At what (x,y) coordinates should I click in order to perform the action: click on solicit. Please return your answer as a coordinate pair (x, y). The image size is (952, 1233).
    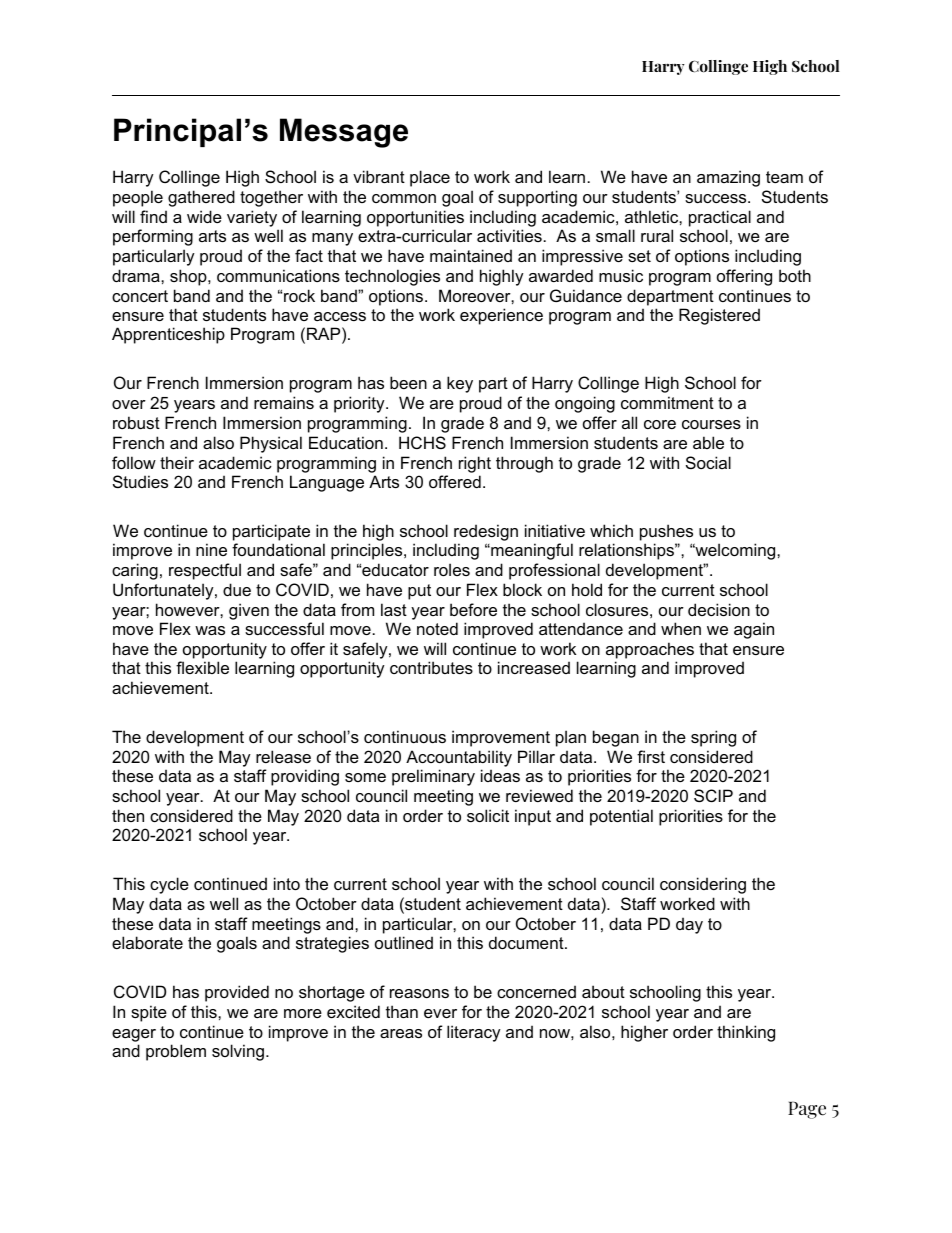
    Looking at the image, I should click on (488, 815).
